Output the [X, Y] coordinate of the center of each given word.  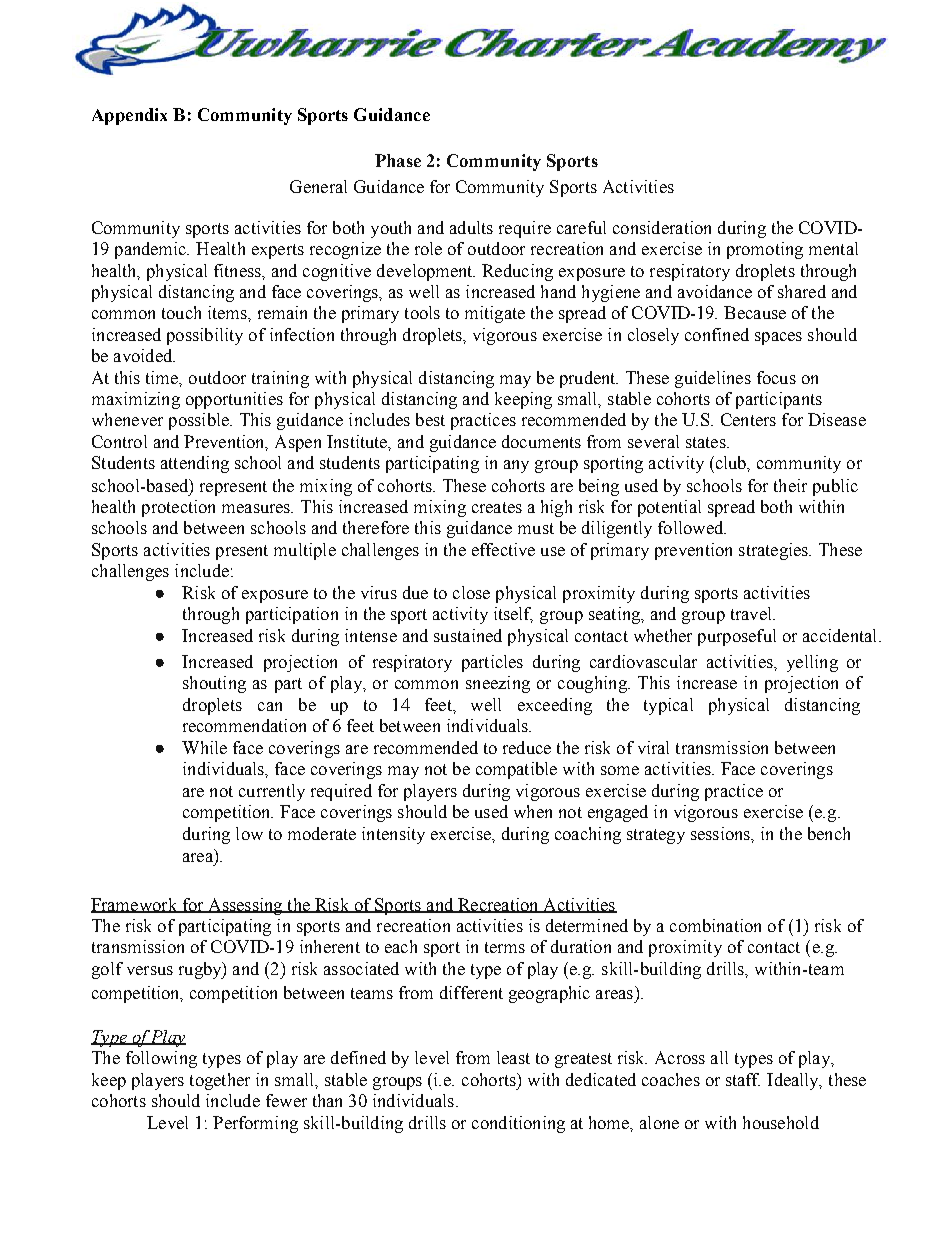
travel [752, 613]
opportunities [234, 400]
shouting [214, 684]
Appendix [129, 116]
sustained [468, 635]
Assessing [245, 906]
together [220, 1081]
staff [743, 1079]
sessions [722, 834]
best [430, 419]
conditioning [518, 1124]
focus [776, 377]
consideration [662, 227]
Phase [398, 160]
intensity [393, 835]
